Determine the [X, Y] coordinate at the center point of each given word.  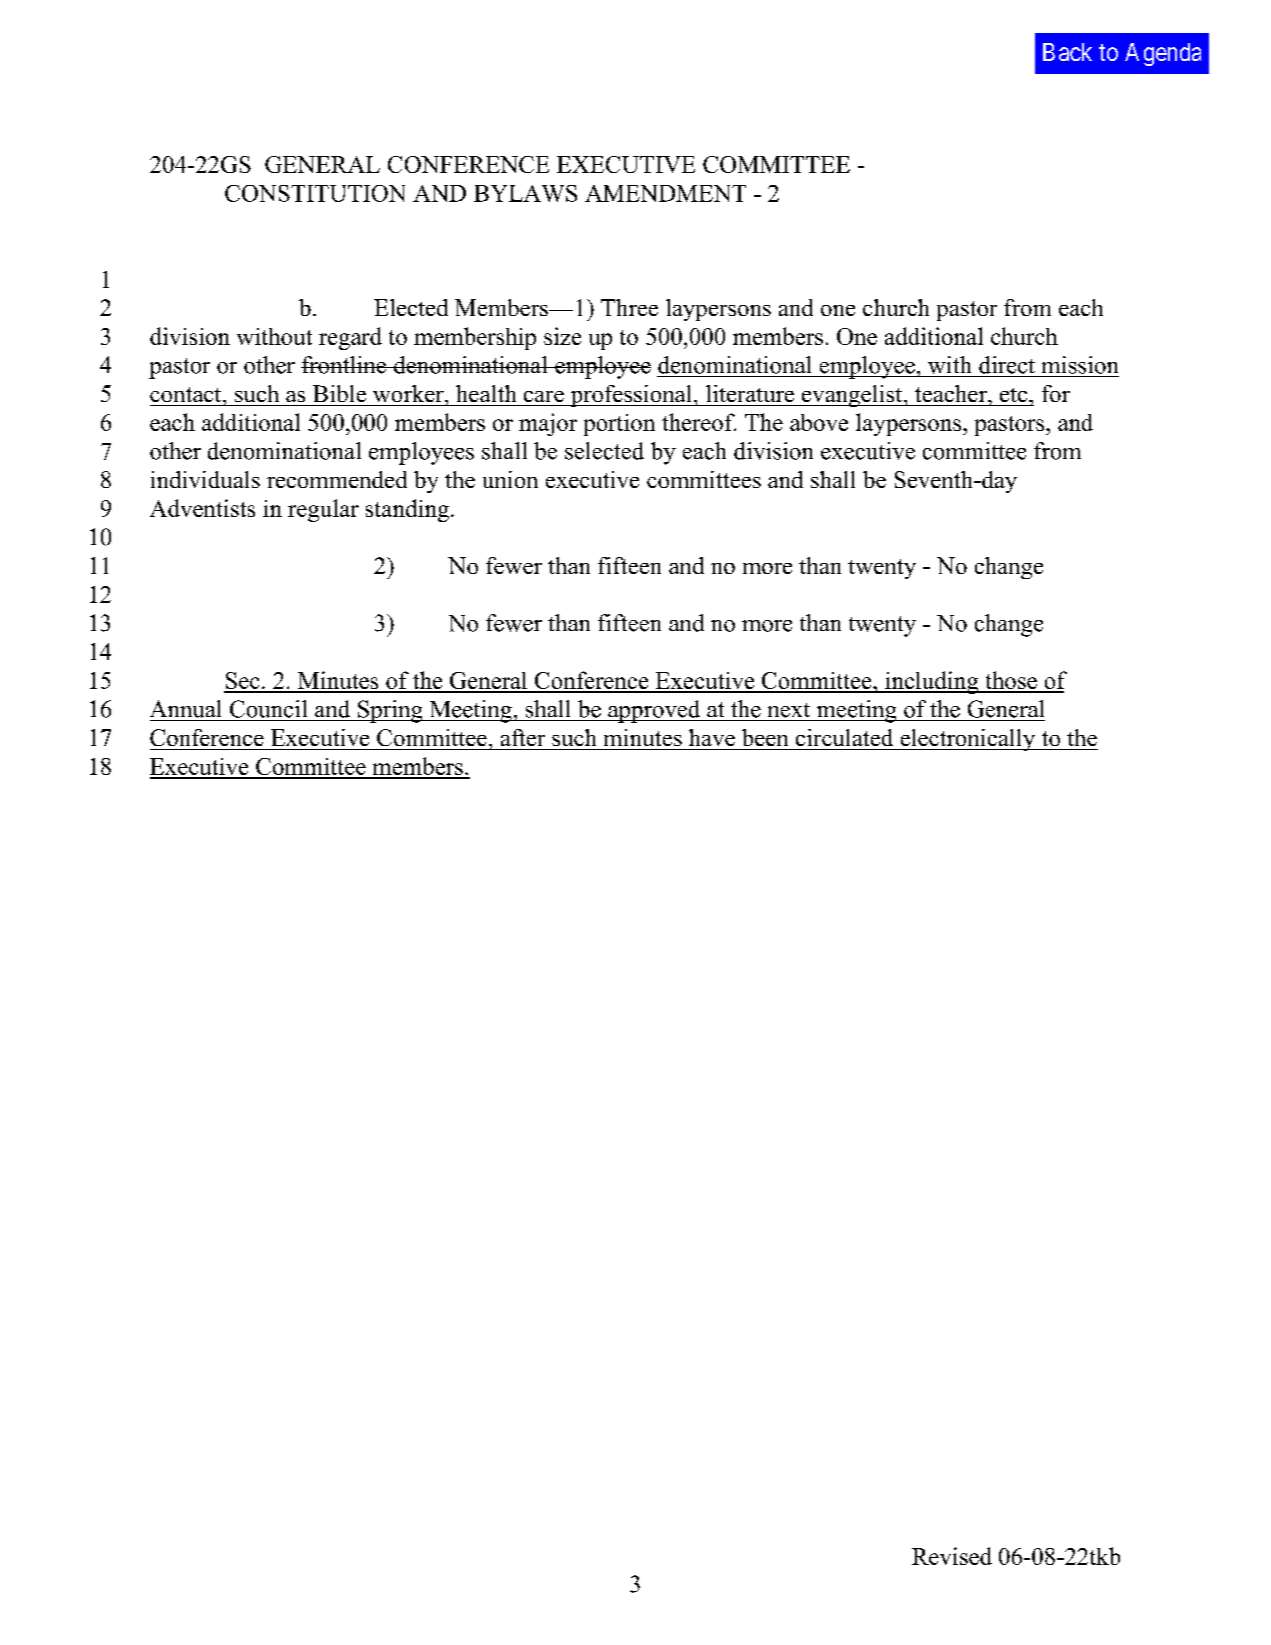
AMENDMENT [665, 193]
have [712, 737]
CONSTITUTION [315, 193]
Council [268, 709]
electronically [968, 740]
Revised [952, 1556]
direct [1007, 365]
